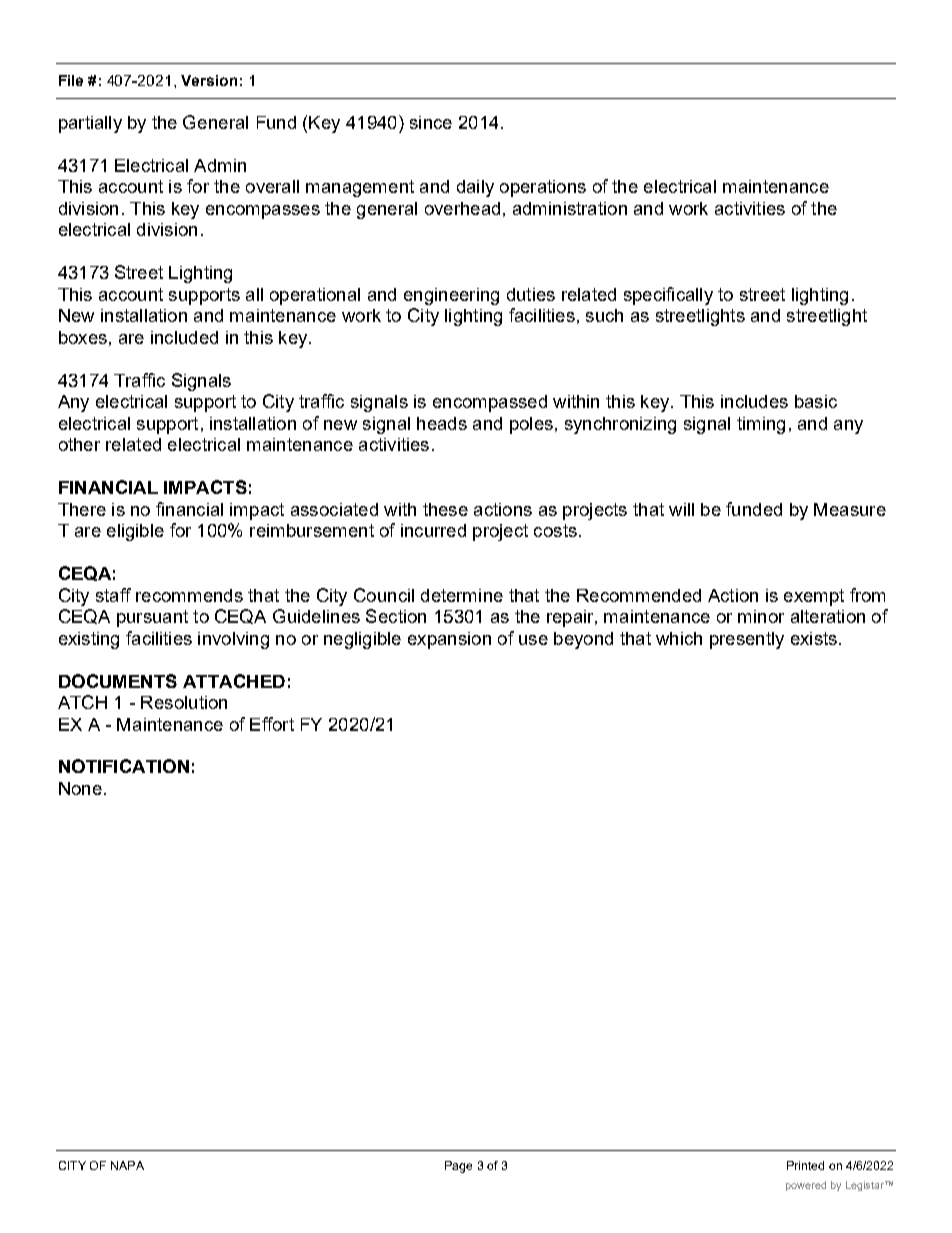 The width and height of the screenshot is (952, 1233). Describe the element at coordinates (209, 80) in the screenshot. I see `Version` at that location.
